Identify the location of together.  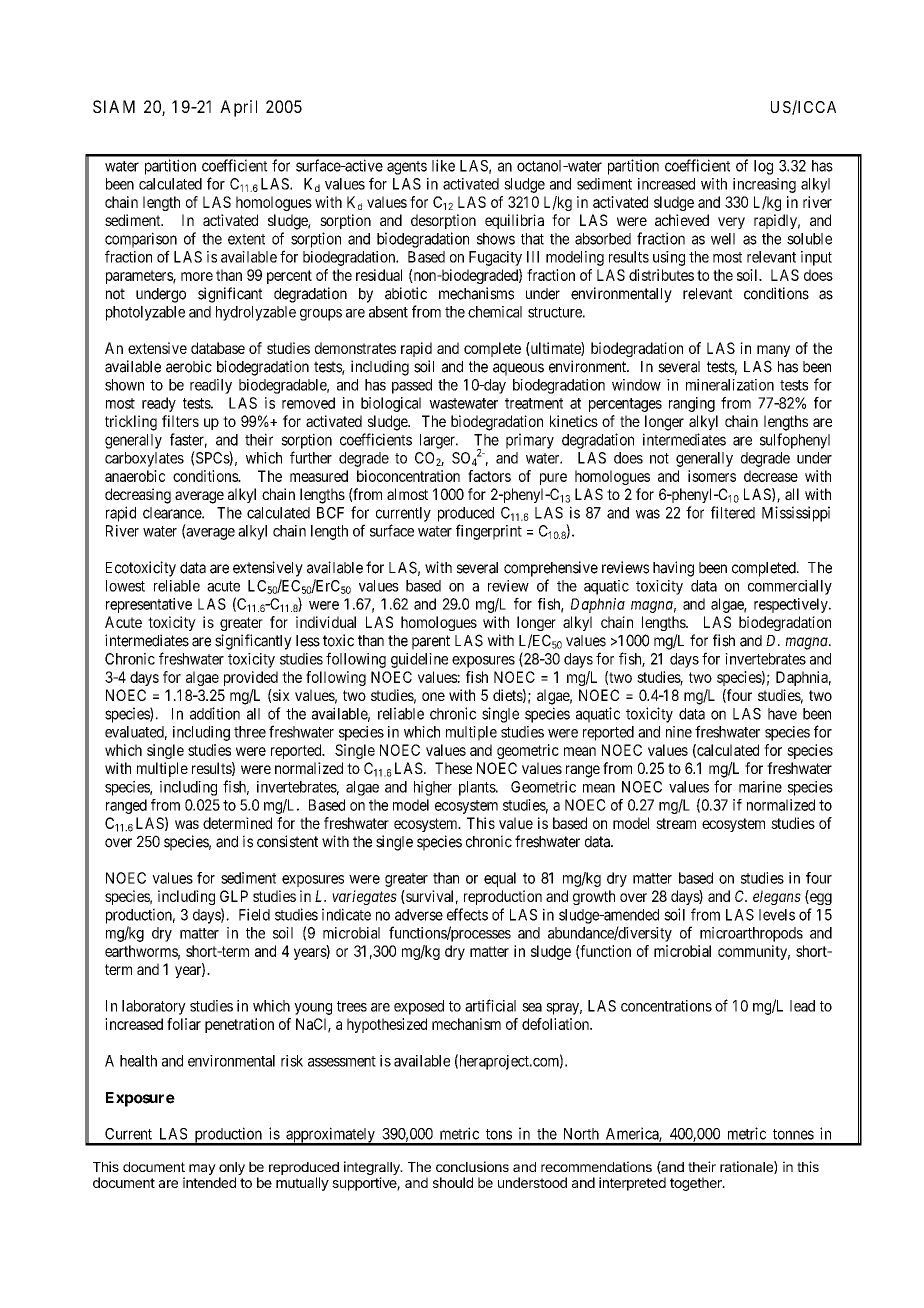
(697, 1184).
